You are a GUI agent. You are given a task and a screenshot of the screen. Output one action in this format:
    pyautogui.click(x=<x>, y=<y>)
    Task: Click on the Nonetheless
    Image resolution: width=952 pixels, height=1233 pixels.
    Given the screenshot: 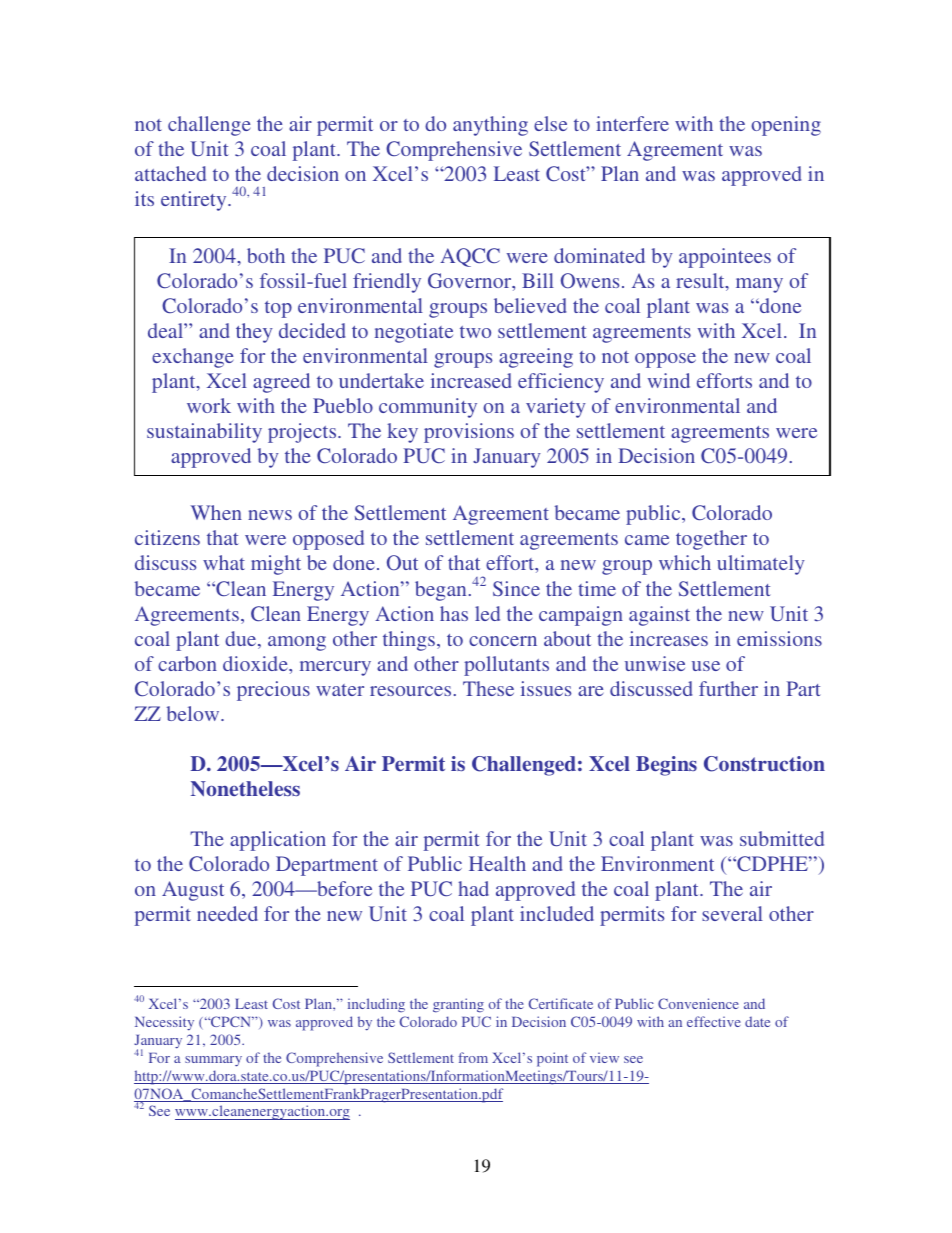 What is the action you would take?
    pyautogui.click(x=245, y=789)
